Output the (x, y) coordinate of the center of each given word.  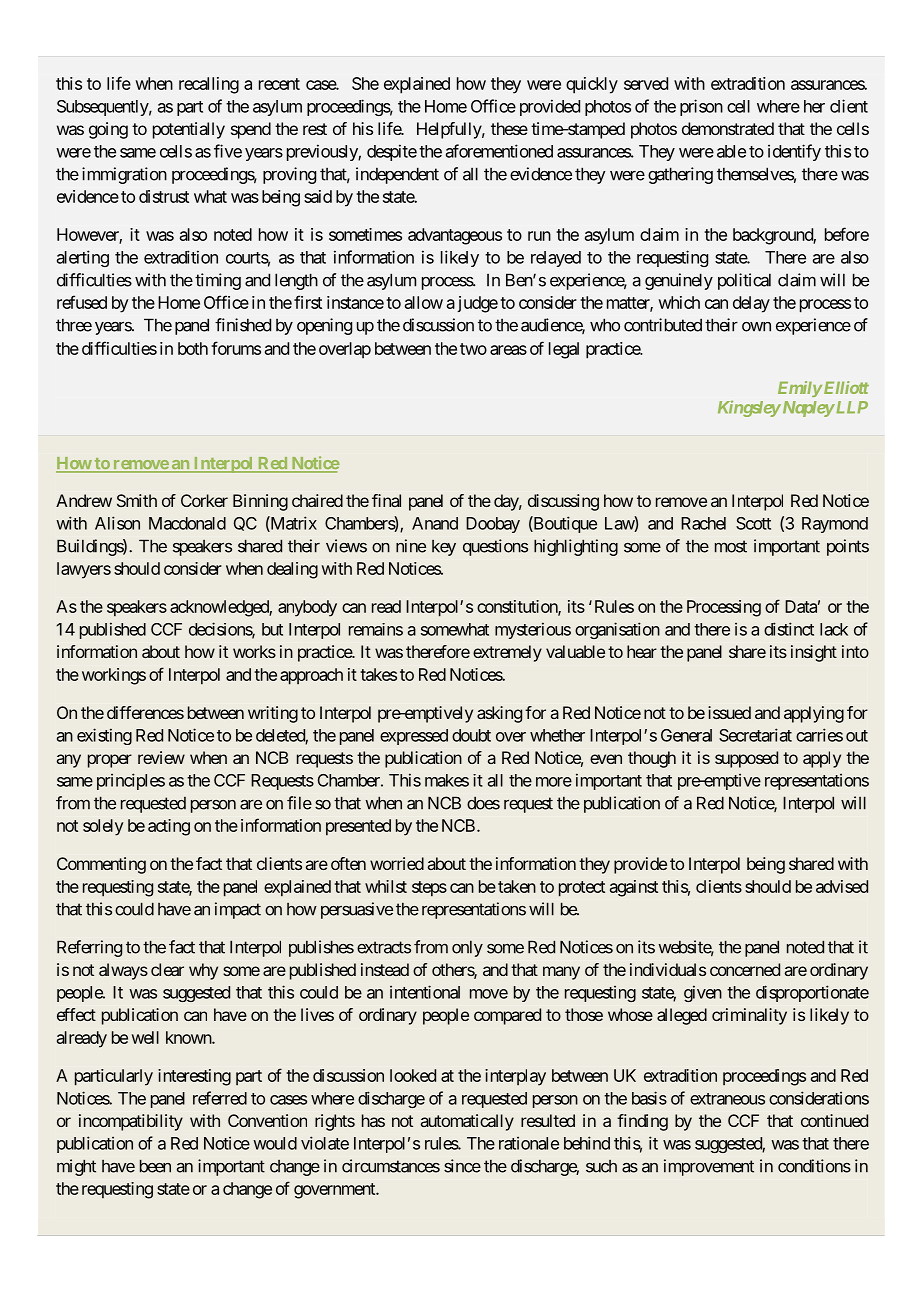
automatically (467, 1122)
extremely (507, 653)
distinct (789, 629)
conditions (814, 1166)
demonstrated (728, 128)
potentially (189, 130)
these (509, 128)
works (254, 651)
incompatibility (131, 1122)
